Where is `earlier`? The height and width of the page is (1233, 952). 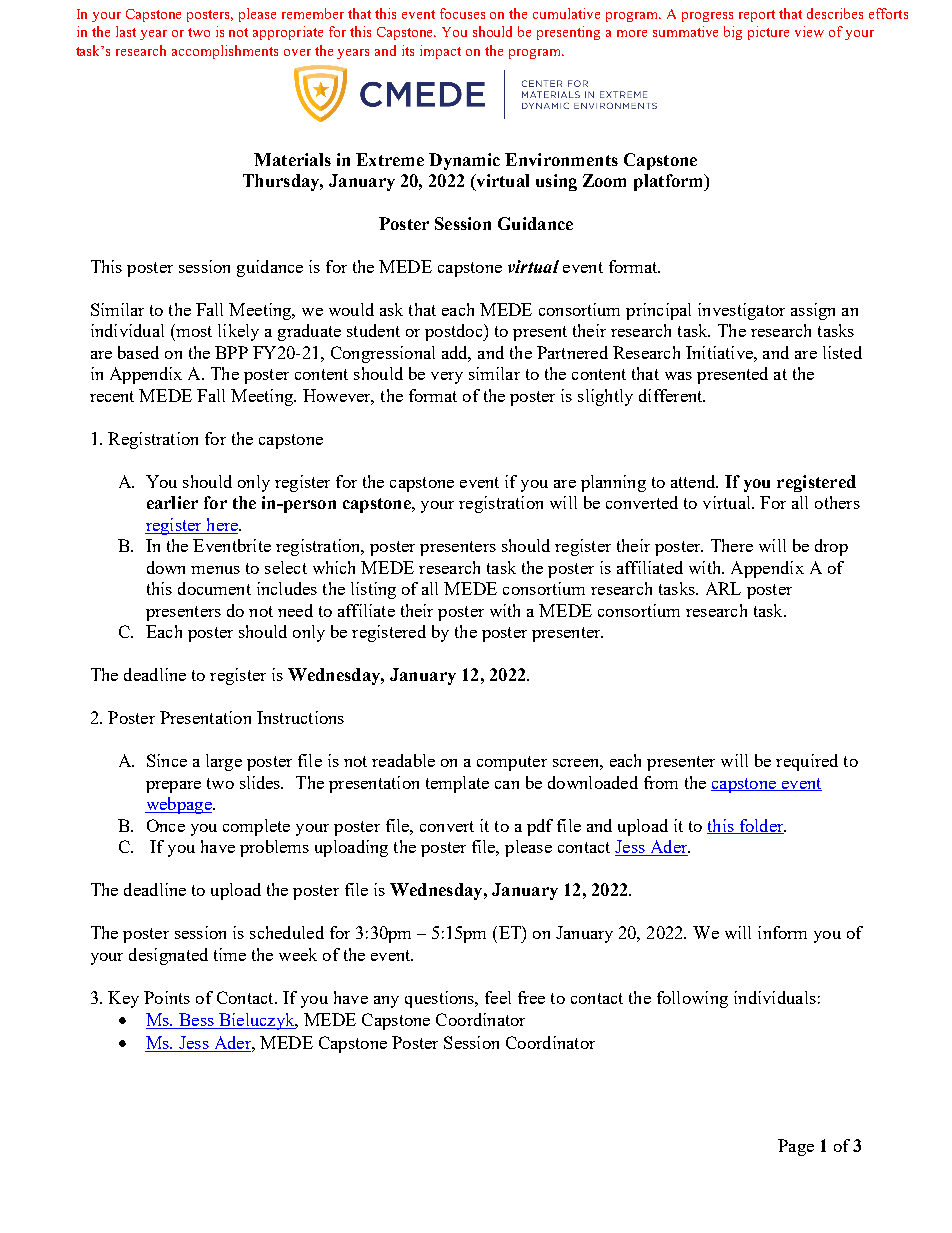 earlier is located at coordinates (172, 502).
